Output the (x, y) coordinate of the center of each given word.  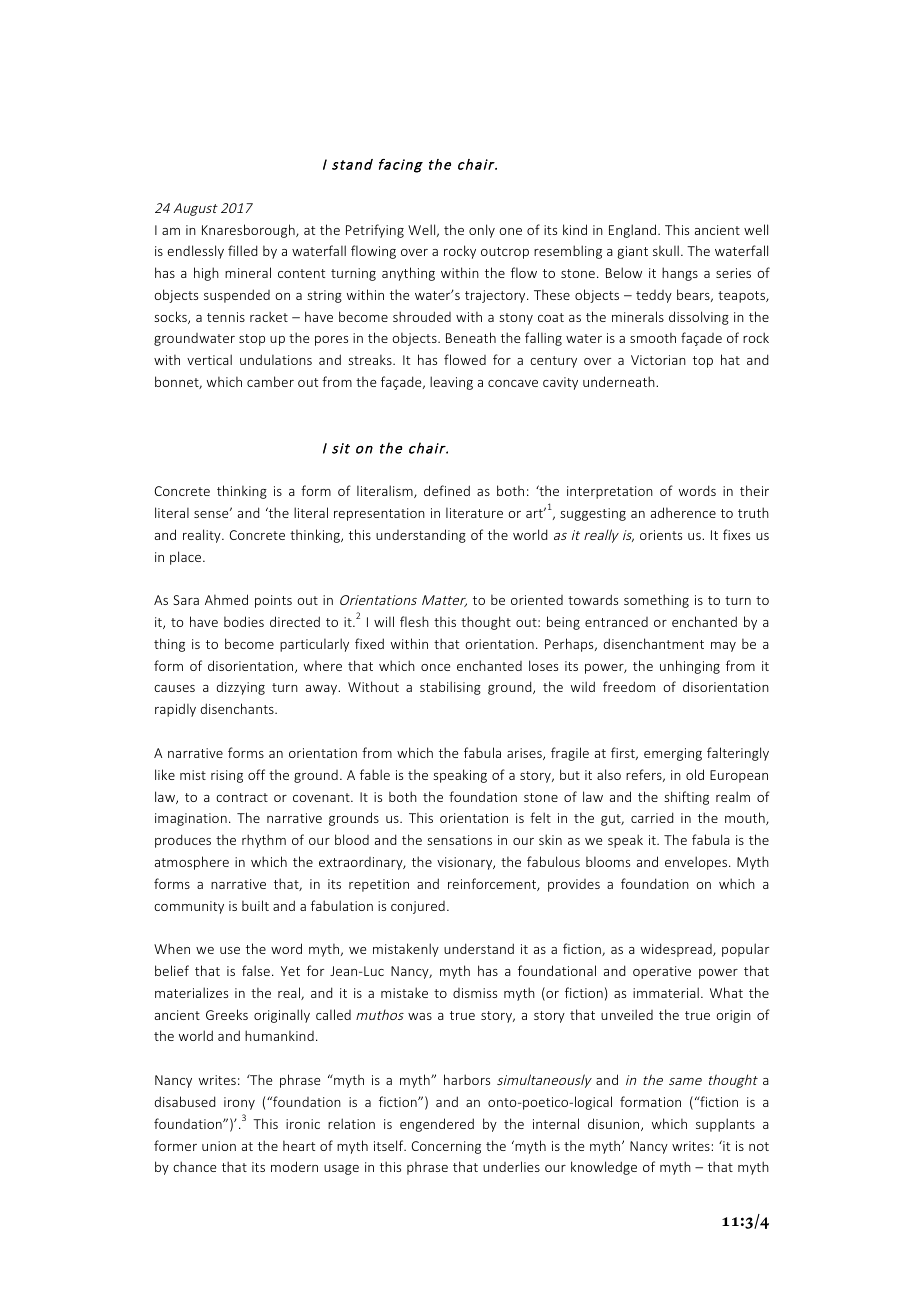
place (187, 558)
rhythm (264, 841)
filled (242, 250)
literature (474, 512)
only (482, 231)
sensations (459, 840)
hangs (680, 274)
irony (239, 1103)
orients (661, 535)
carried (652, 817)
